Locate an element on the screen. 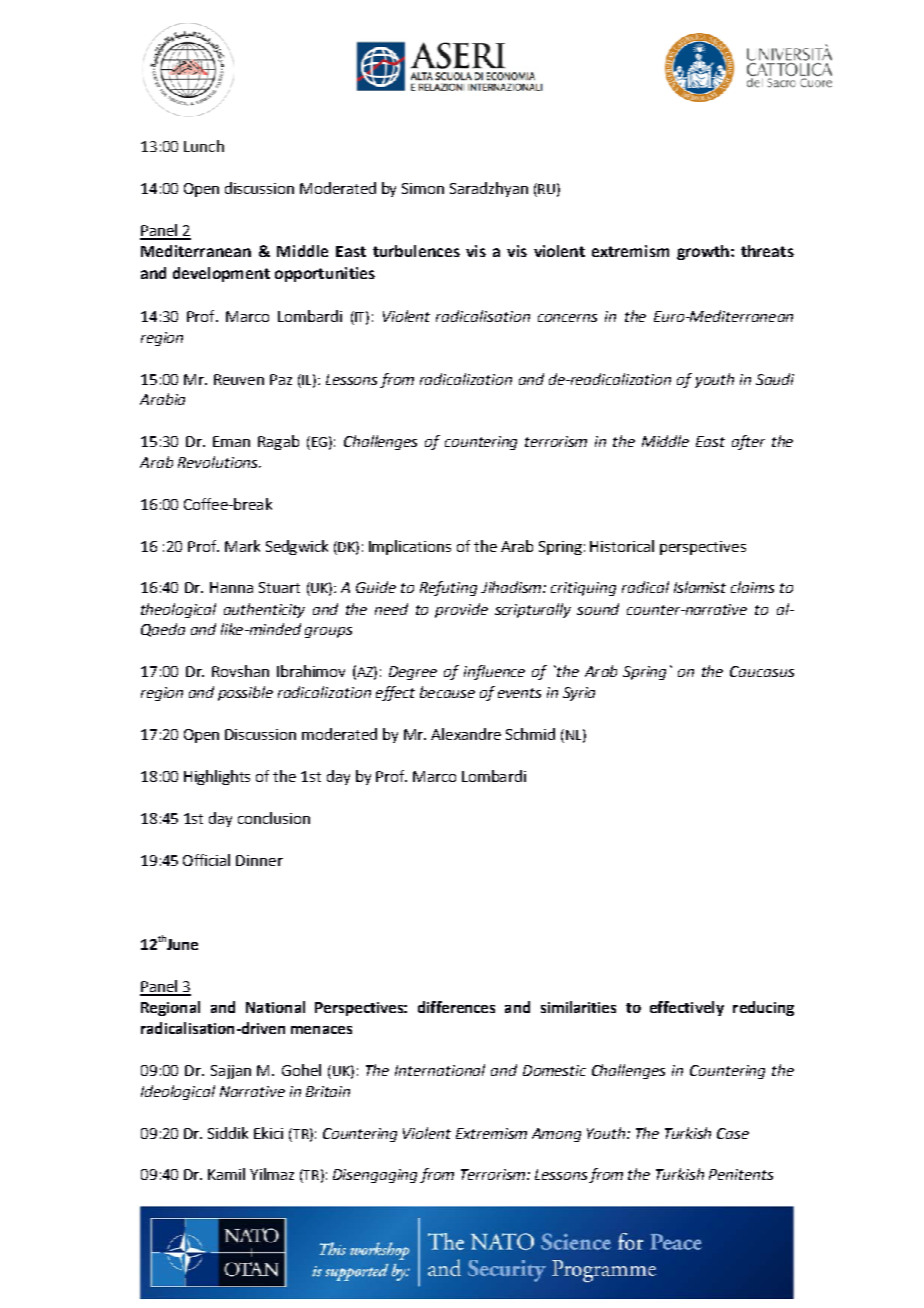 Image resolution: width=924 pixels, height=1308 pixels. reducing is located at coordinates (763, 1008).
